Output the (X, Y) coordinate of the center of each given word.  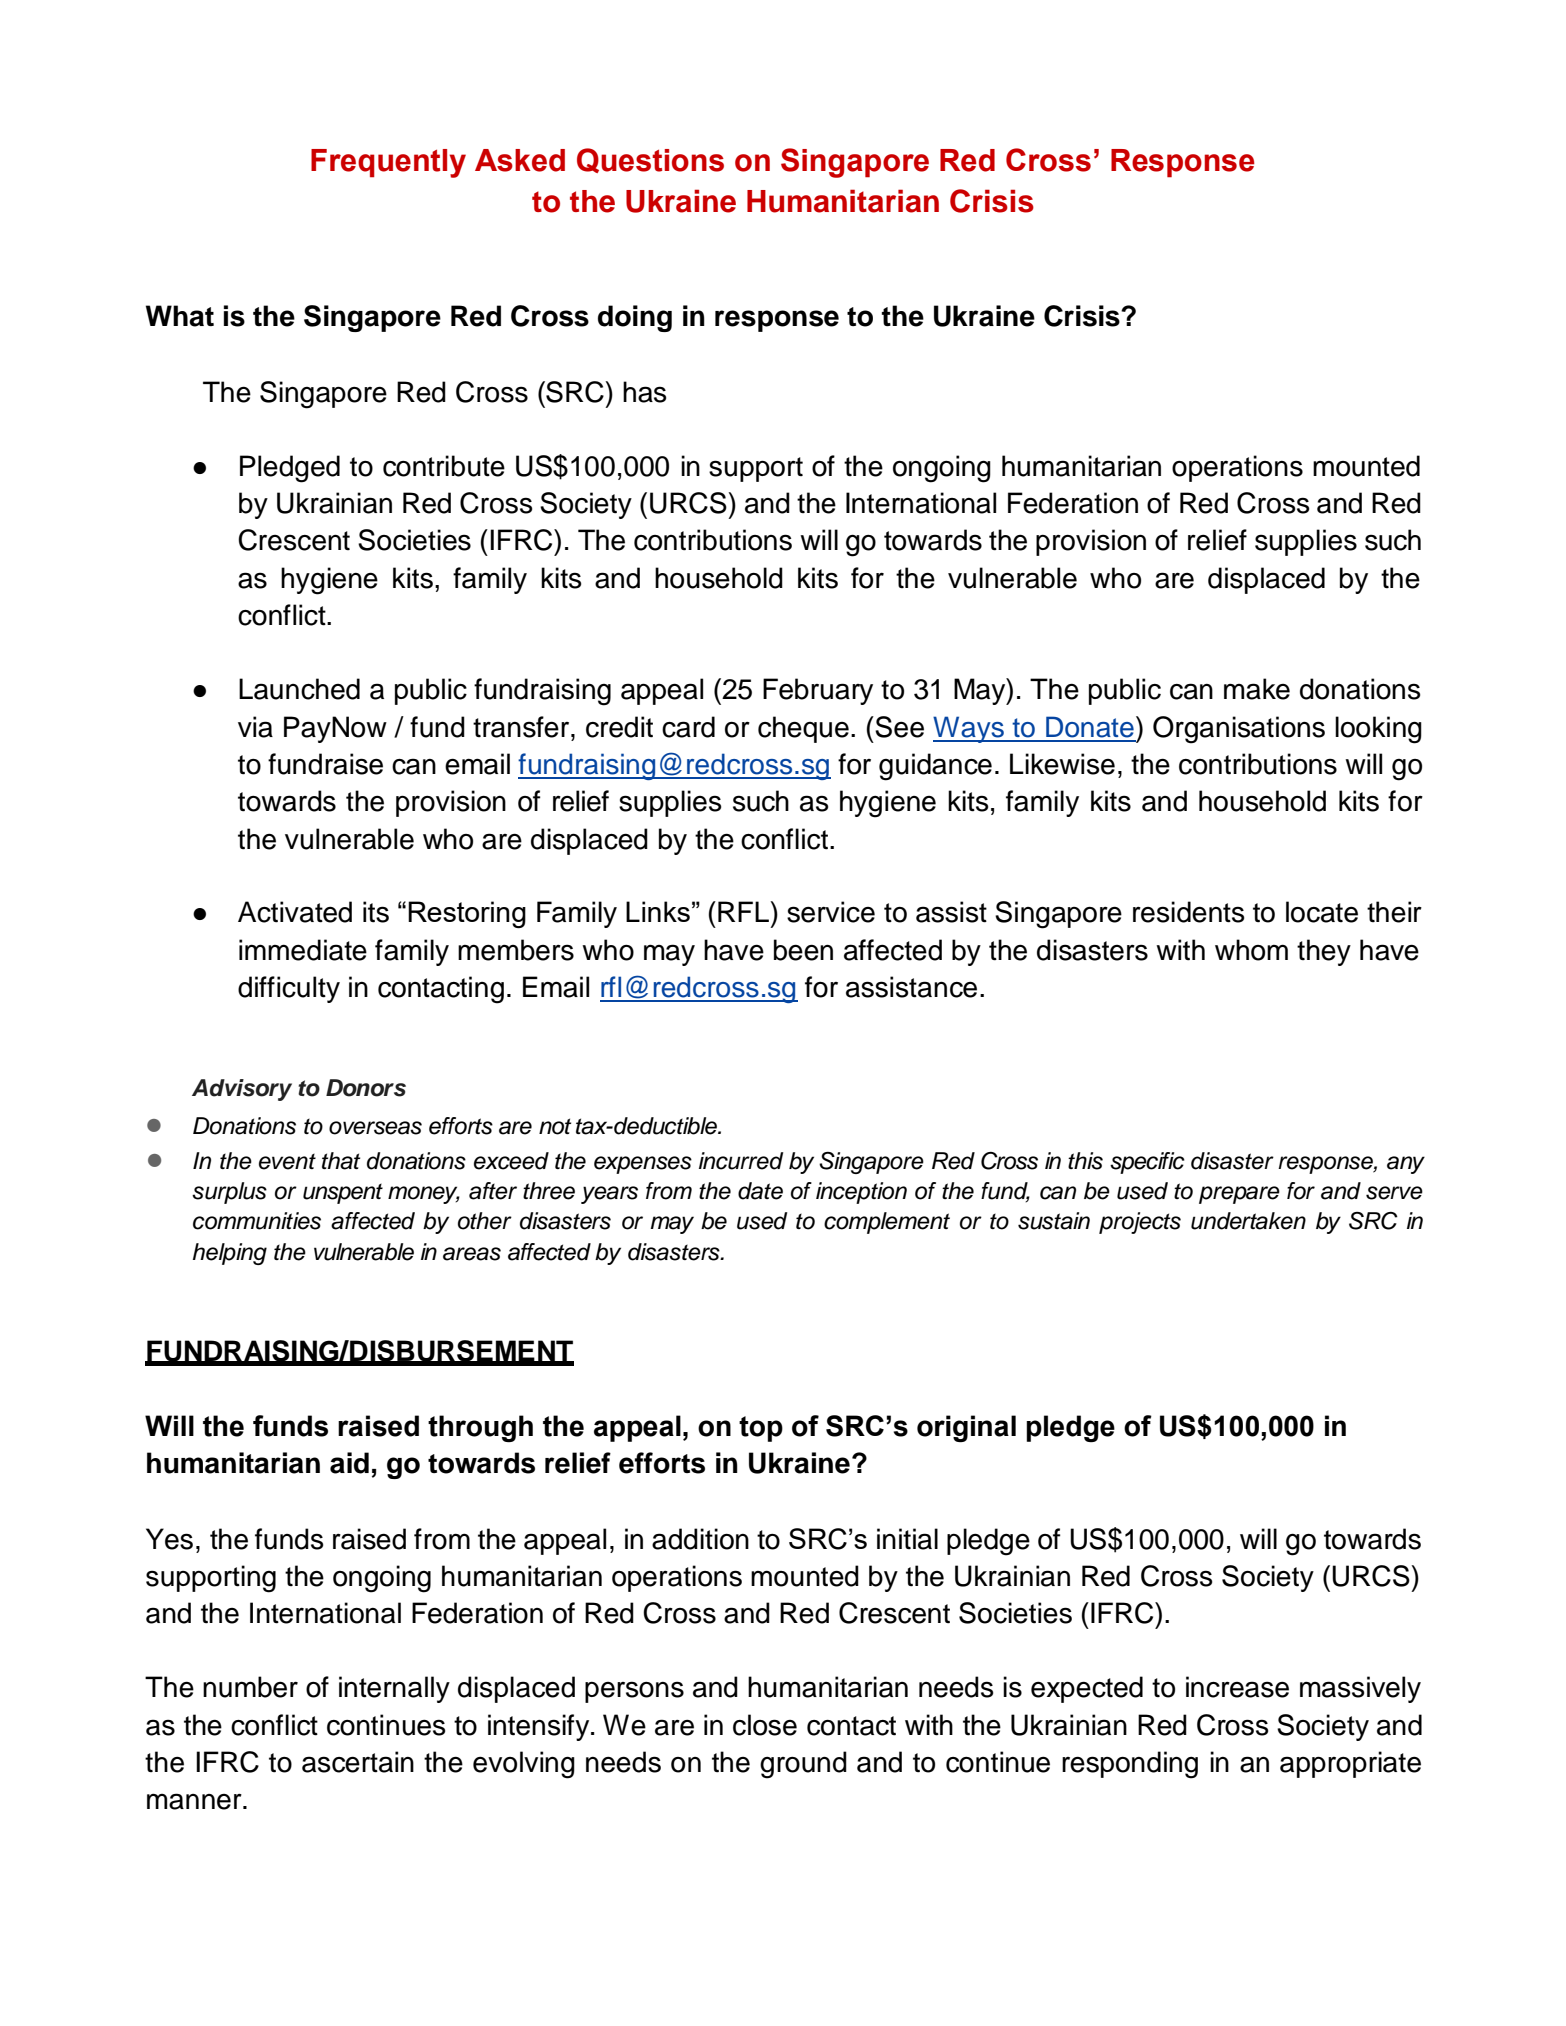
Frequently (388, 163)
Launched (299, 689)
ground (803, 1765)
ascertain (358, 1762)
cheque (803, 729)
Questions (650, 160)
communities (257, 1221)
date (760, 1191)
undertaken (1248, 1221)
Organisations (1239, 730)
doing (635, 318)
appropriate (1350, 1764)
